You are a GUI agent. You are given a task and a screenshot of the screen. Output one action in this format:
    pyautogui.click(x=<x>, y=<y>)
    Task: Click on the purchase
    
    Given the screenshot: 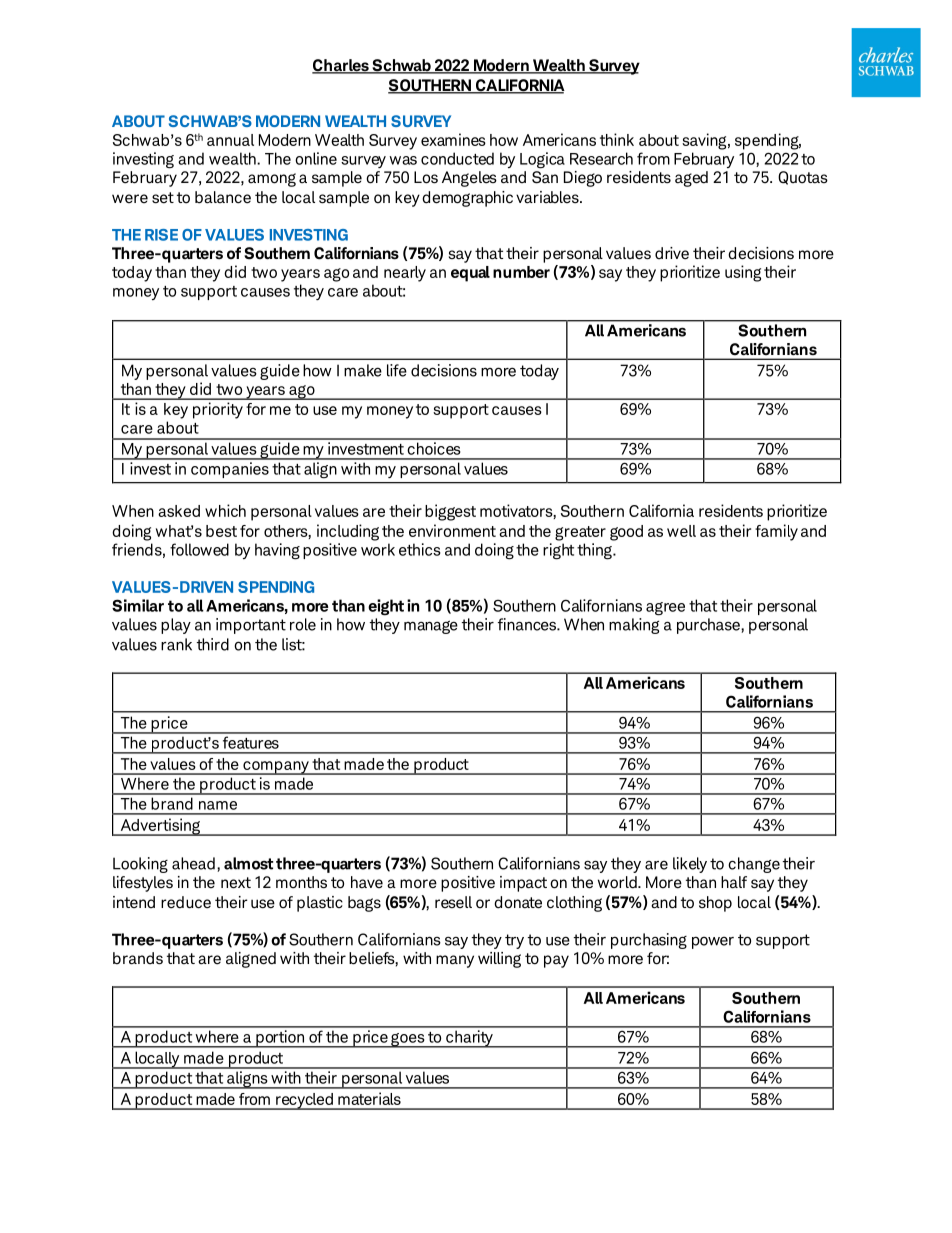 What is the action you would take?
    pyautogui.click(x=709, y=626)
